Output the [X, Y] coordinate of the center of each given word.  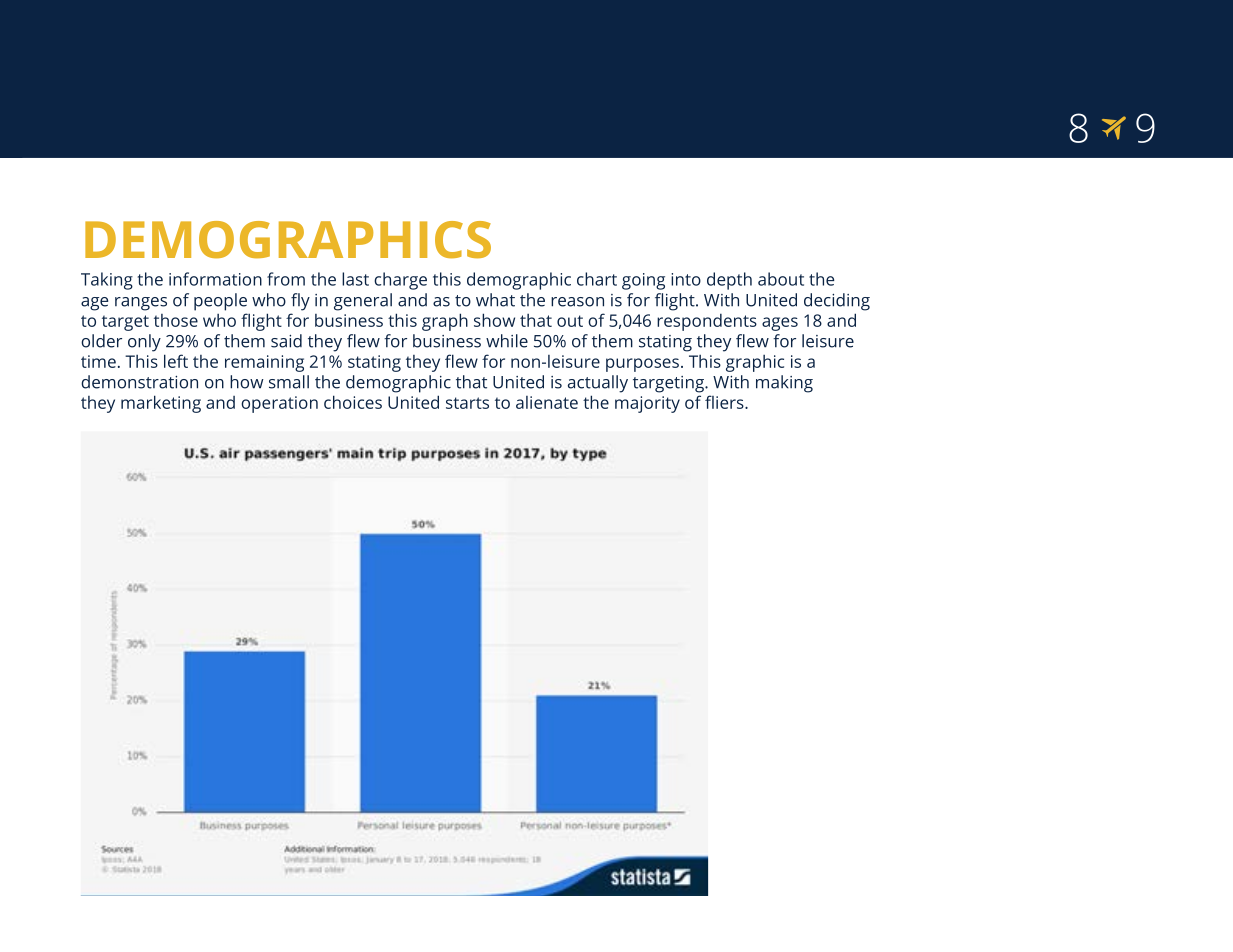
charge [400, 281]
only [144, 343]
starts [467, 403]
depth [729, 281]
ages [780, 324]
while [507, 341]
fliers [725, 402]
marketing [161, 404]
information [215, 279]
